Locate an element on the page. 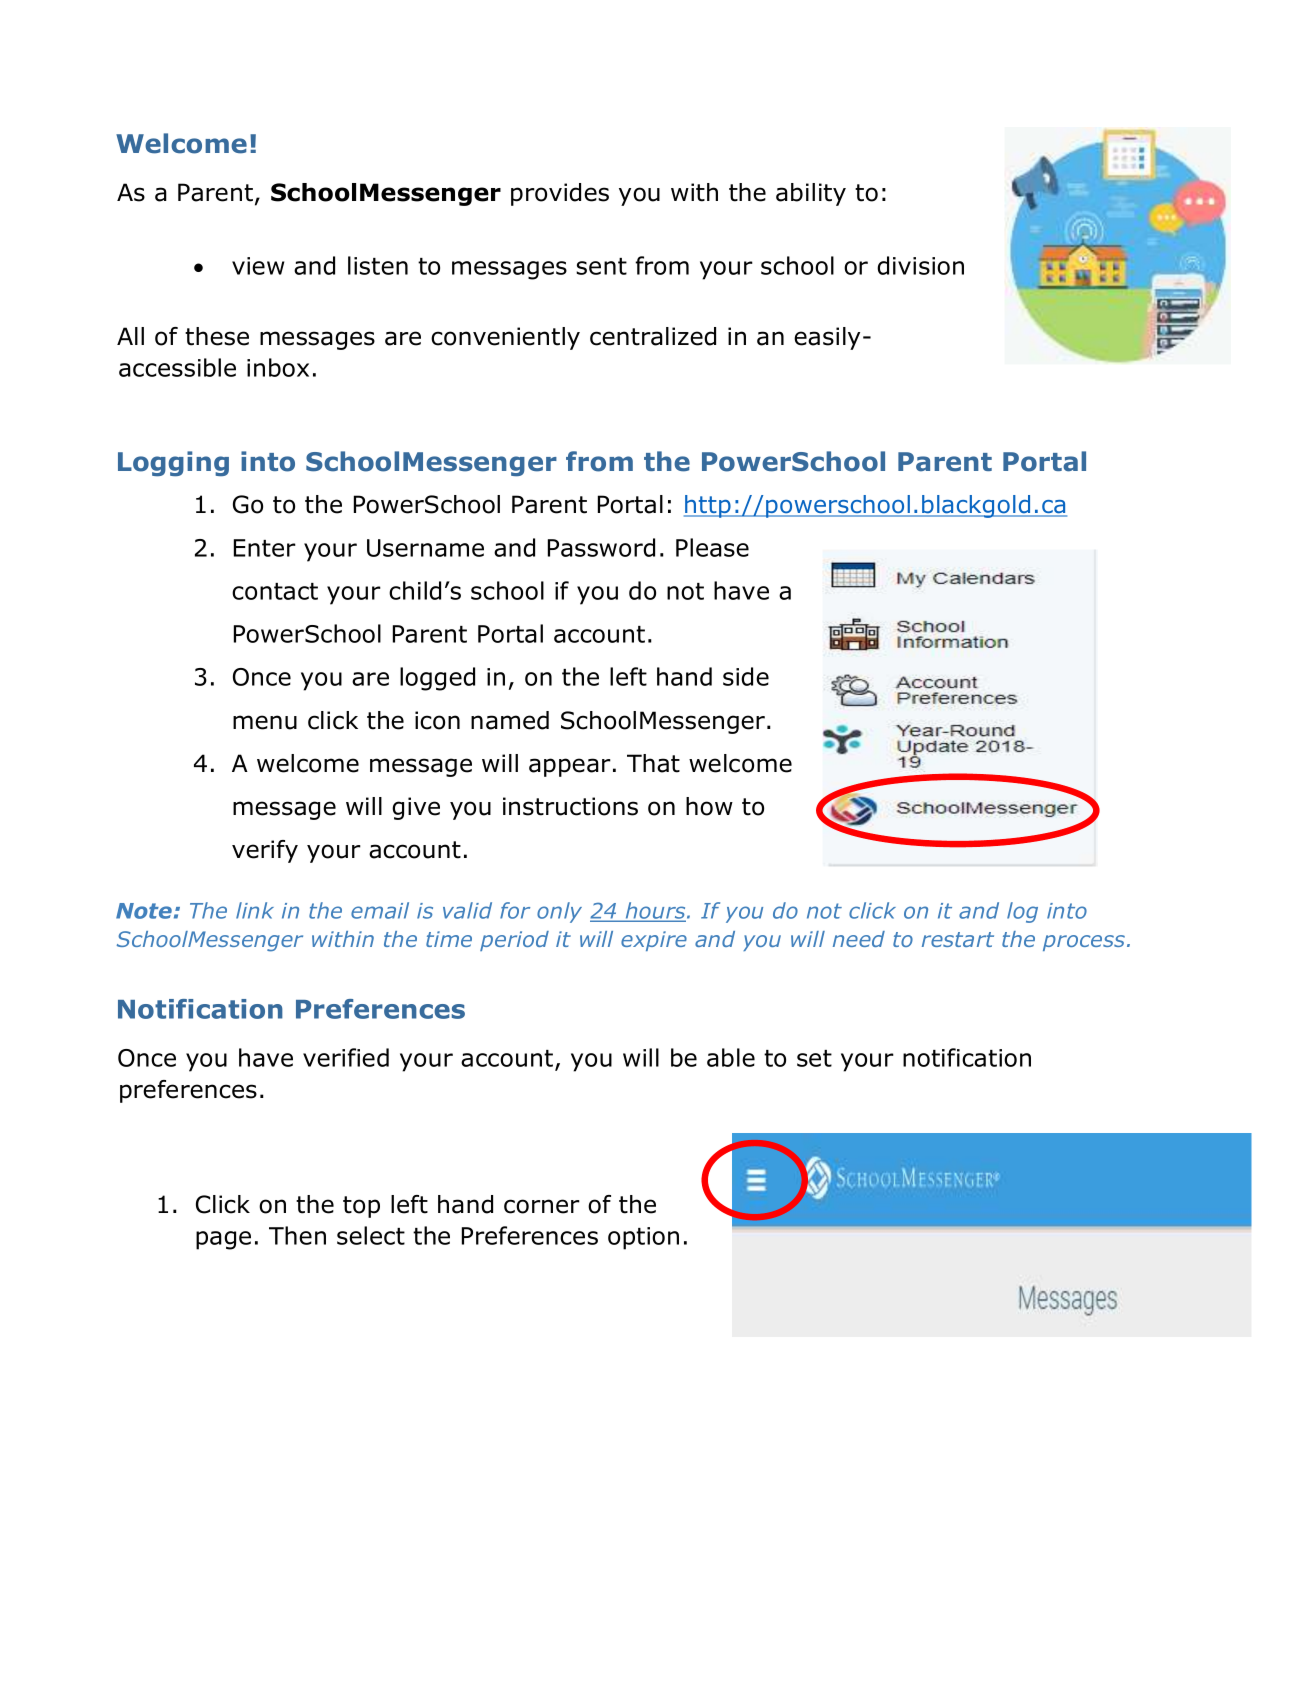 Image resolution: width=1316 pixels, height=1703 pixels. Please is located at coordinates (712, 547).
